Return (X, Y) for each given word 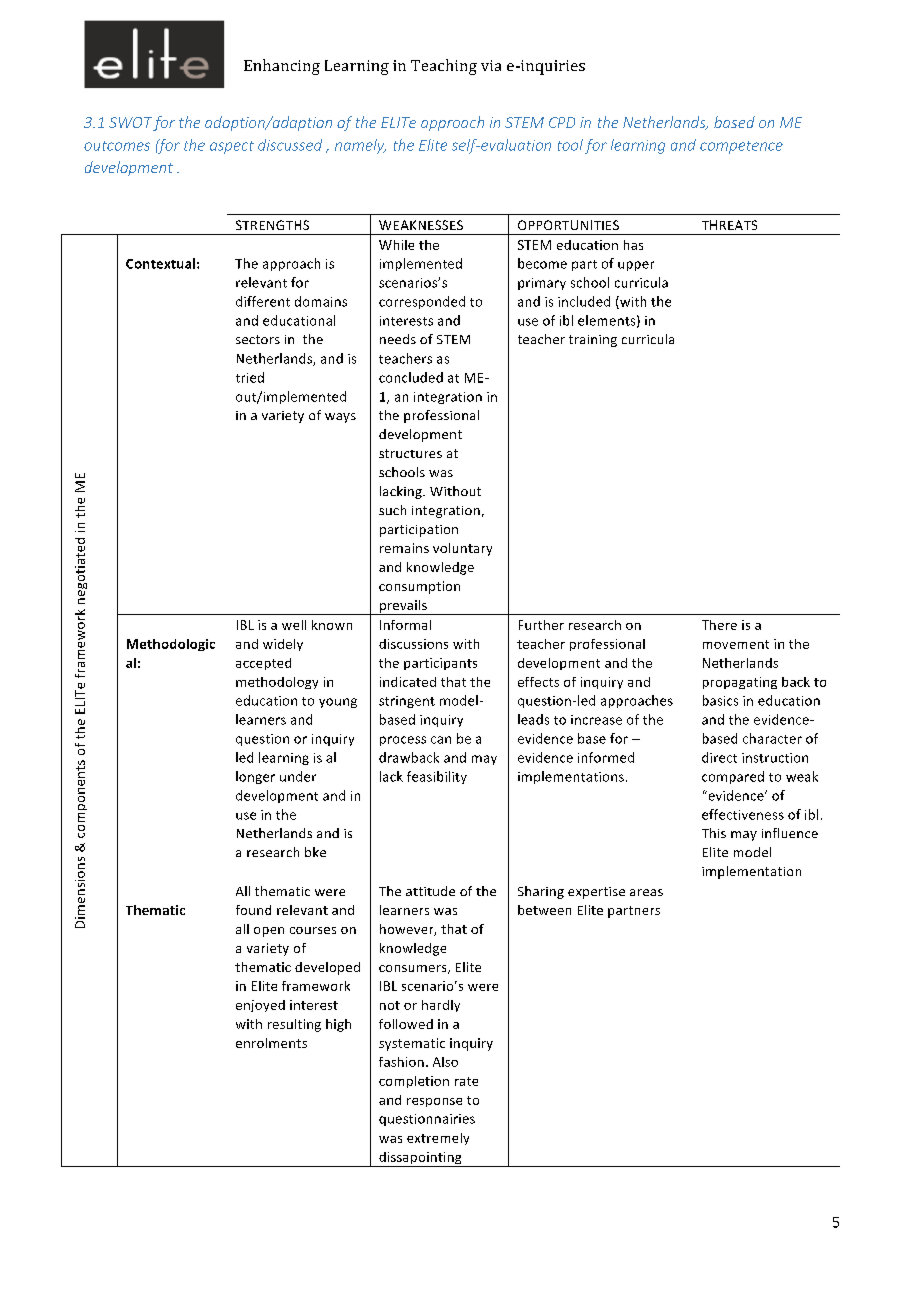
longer (255, 777)
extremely (438, 1139)
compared (733, 777)
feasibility (437, 777)
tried (250, 377)
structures (410, 453)
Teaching (444, 67)
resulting (294, 1025)
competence (741, 147)
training (593, 341)
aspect (232, 147)
